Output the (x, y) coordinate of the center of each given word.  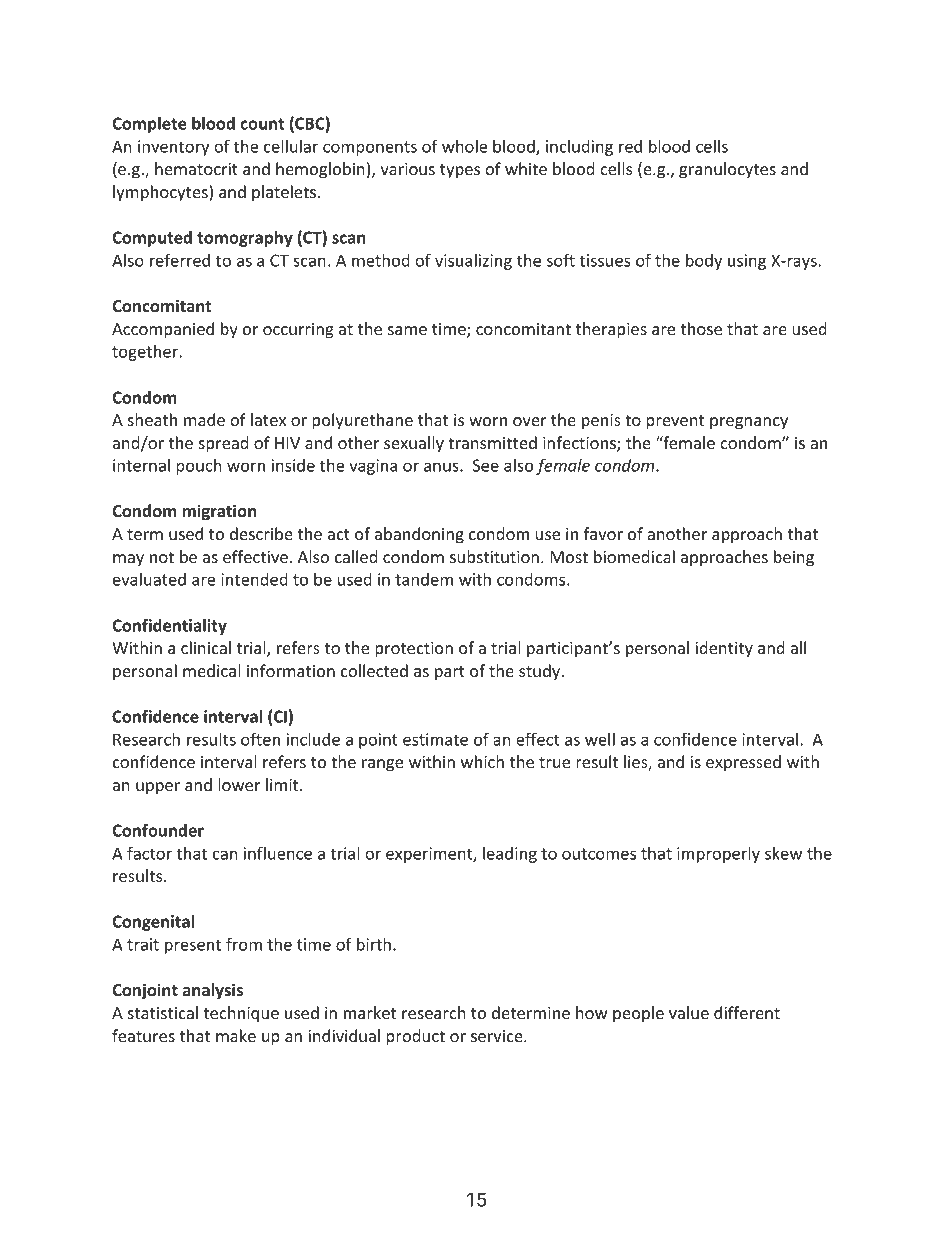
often (260, 739)
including (579, 148)
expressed (743, 763)
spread (223, 444)
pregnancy (749, 423)
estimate (435, 739)
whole (464, 146)
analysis (212, 991)
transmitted (492, 442)
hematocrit (196, 168)
